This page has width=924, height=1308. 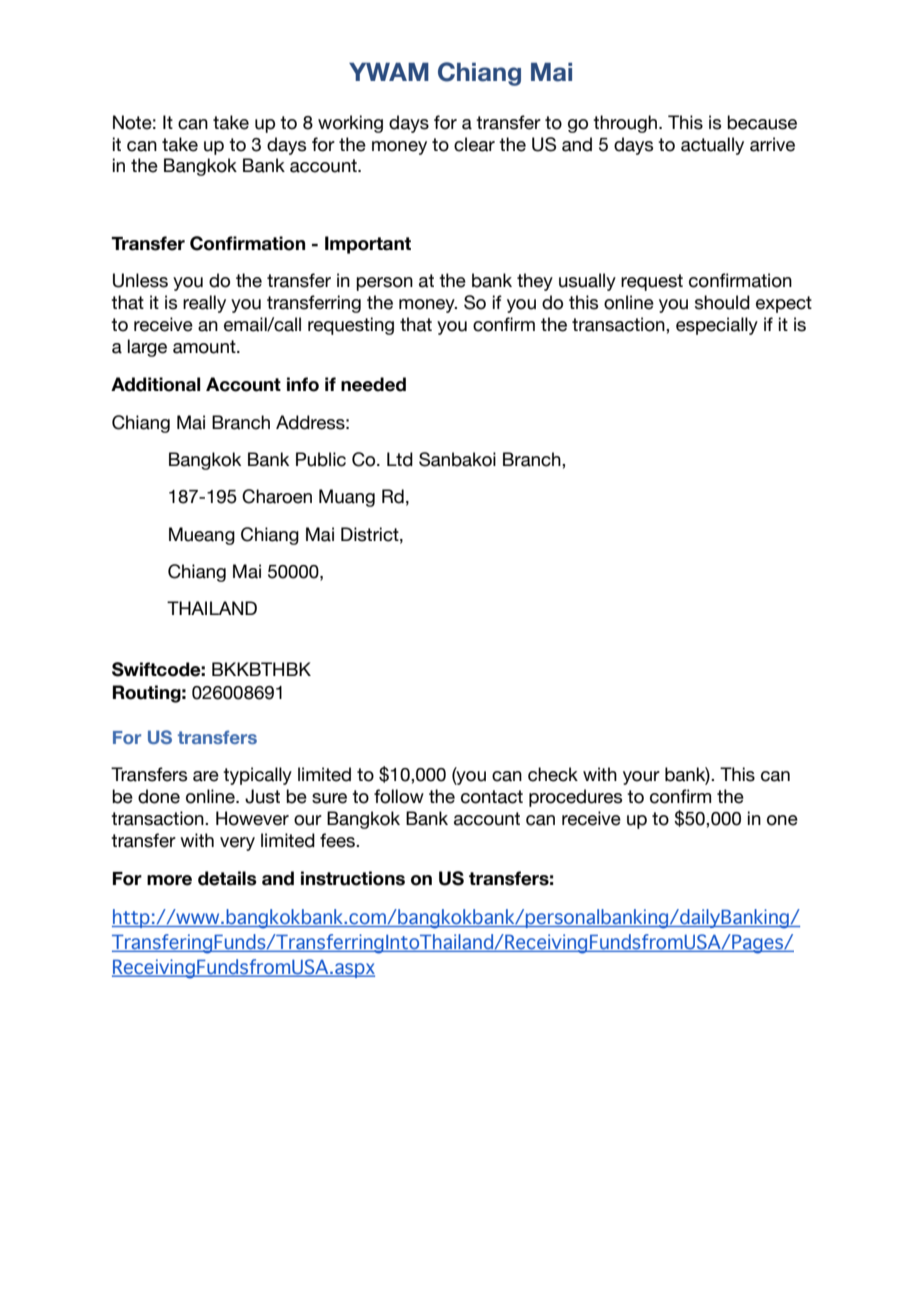 What do you see at coordinates (474, 144) in the page?
I see `clear` at bounding box center [474, 144].
